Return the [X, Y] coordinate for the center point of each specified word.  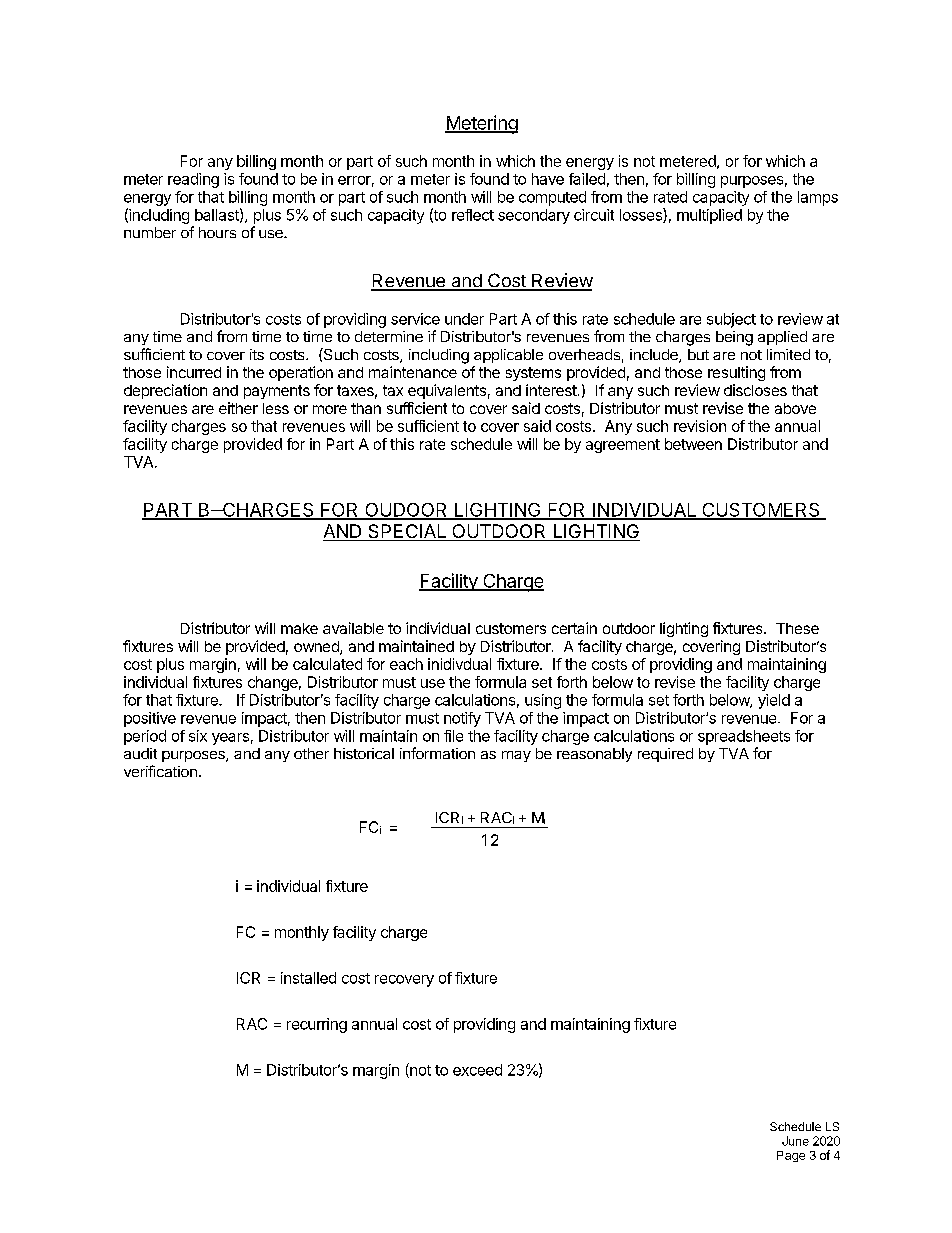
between [693, 444]
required [665, 755]
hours [217, 232]
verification [160, 771]
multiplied [709, 216]
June [795, 1141]
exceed [477, 1070]
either [238, 408]
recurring [317, 1025]
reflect [473, 215]
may [516, 756]
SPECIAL [407, 532]
